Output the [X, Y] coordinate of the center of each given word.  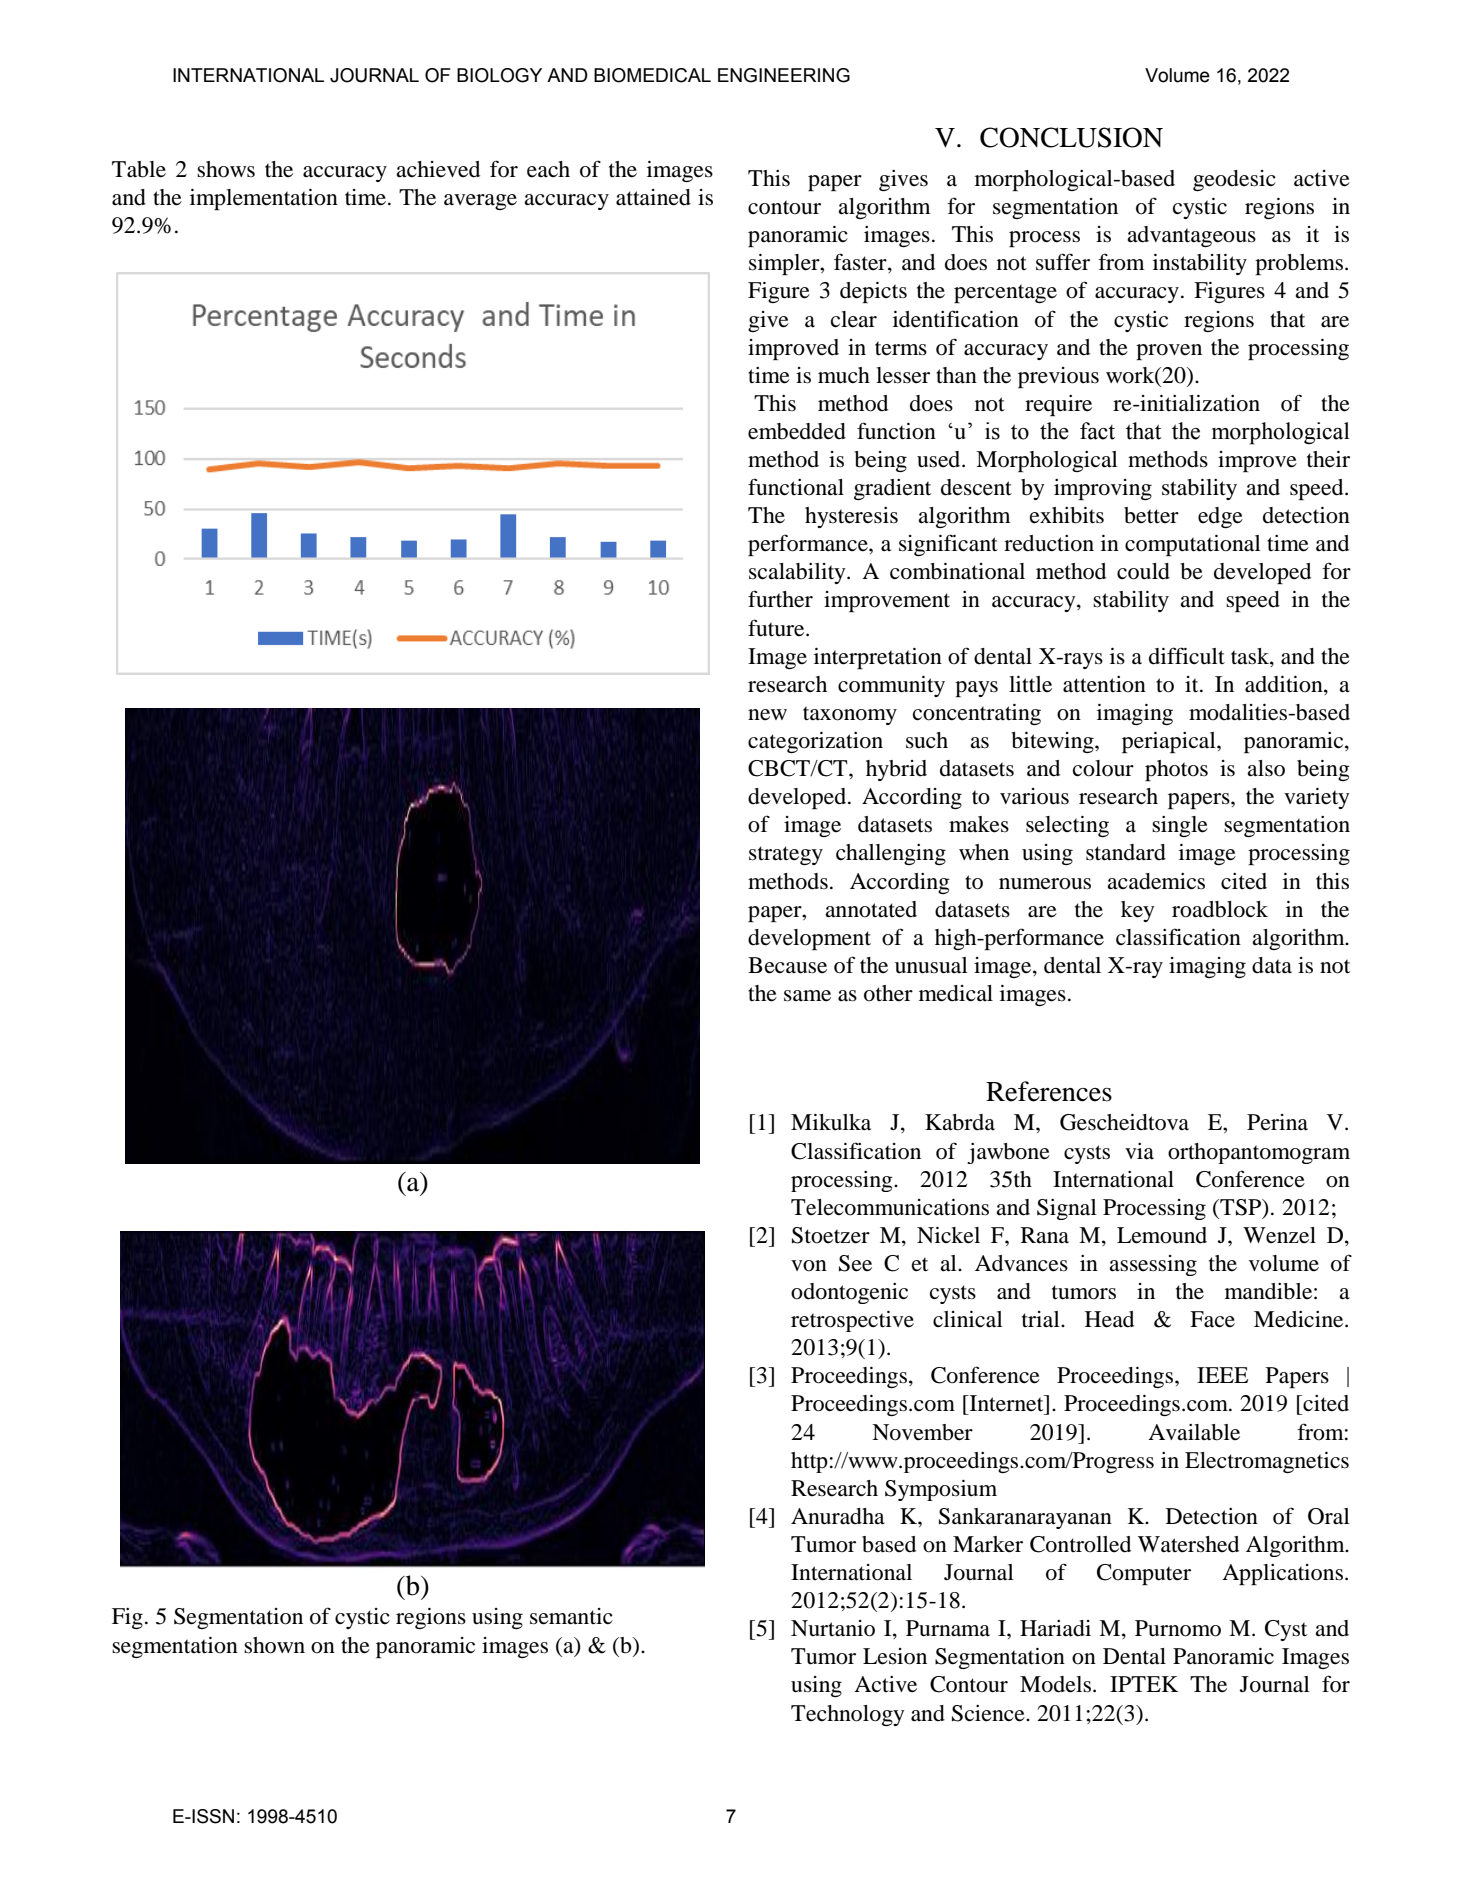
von [809, 1266]
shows [226, 169]
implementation [264, 199]
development [809, 939]
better [1151, 515]
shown [274, 1645]
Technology [847, 1715]
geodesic [1234, 180]
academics [1156, 881]
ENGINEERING [784, 75]
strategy [786, 855]
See [855, 1263]
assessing [1153, 1265]
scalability [798, 573]
